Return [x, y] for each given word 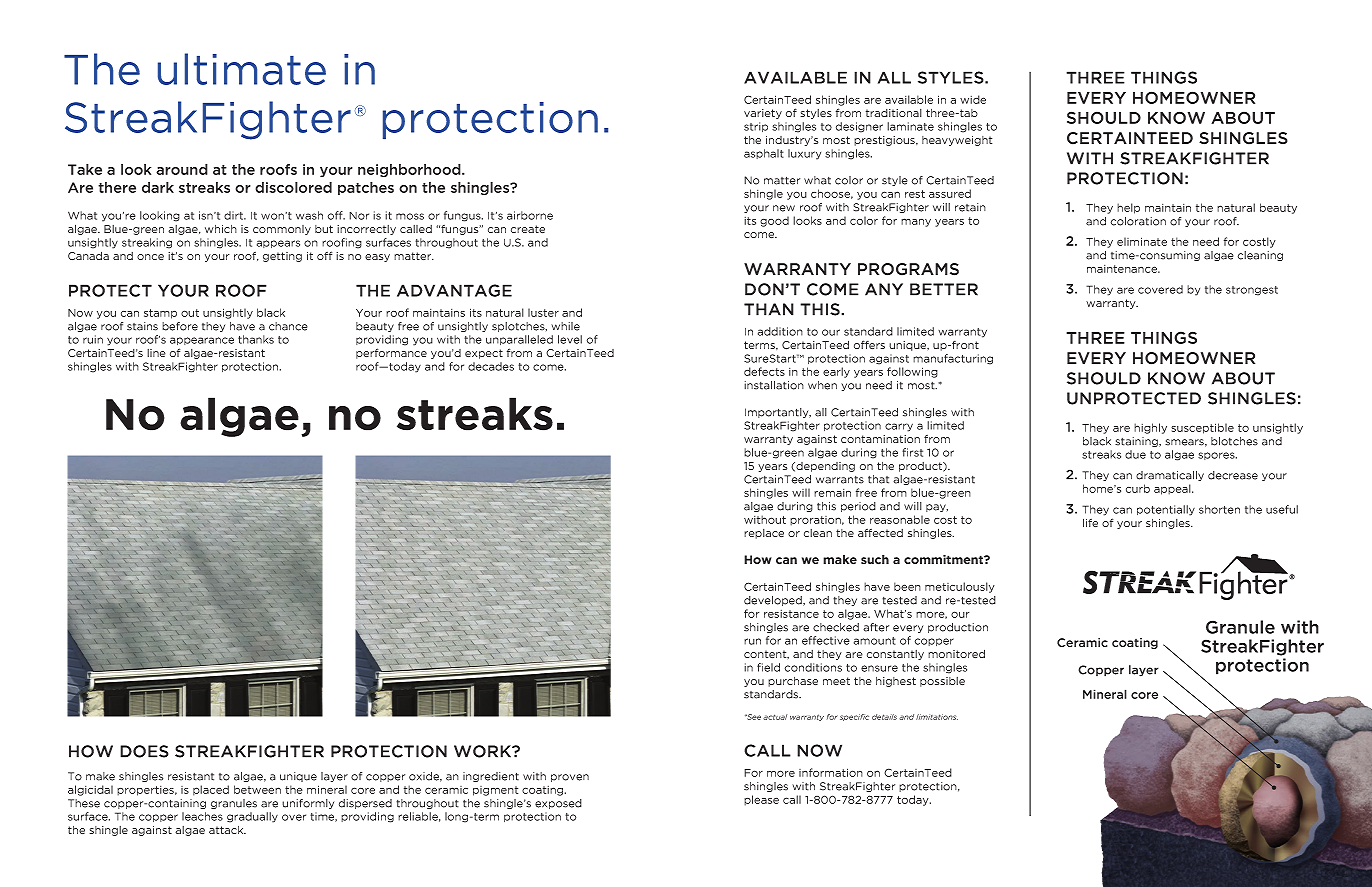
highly [1150, 428]
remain [832, 493]
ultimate [242, 69]
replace [764, 534]
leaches [202, 816]
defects [764, 371]
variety [763, 114]
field [768, 667]
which [221, 229]
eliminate [1142, 241]
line [156, 353]
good [774, 221]
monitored [956, 653]
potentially [1166, 510]
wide [973, 99]
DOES [144, 751]
